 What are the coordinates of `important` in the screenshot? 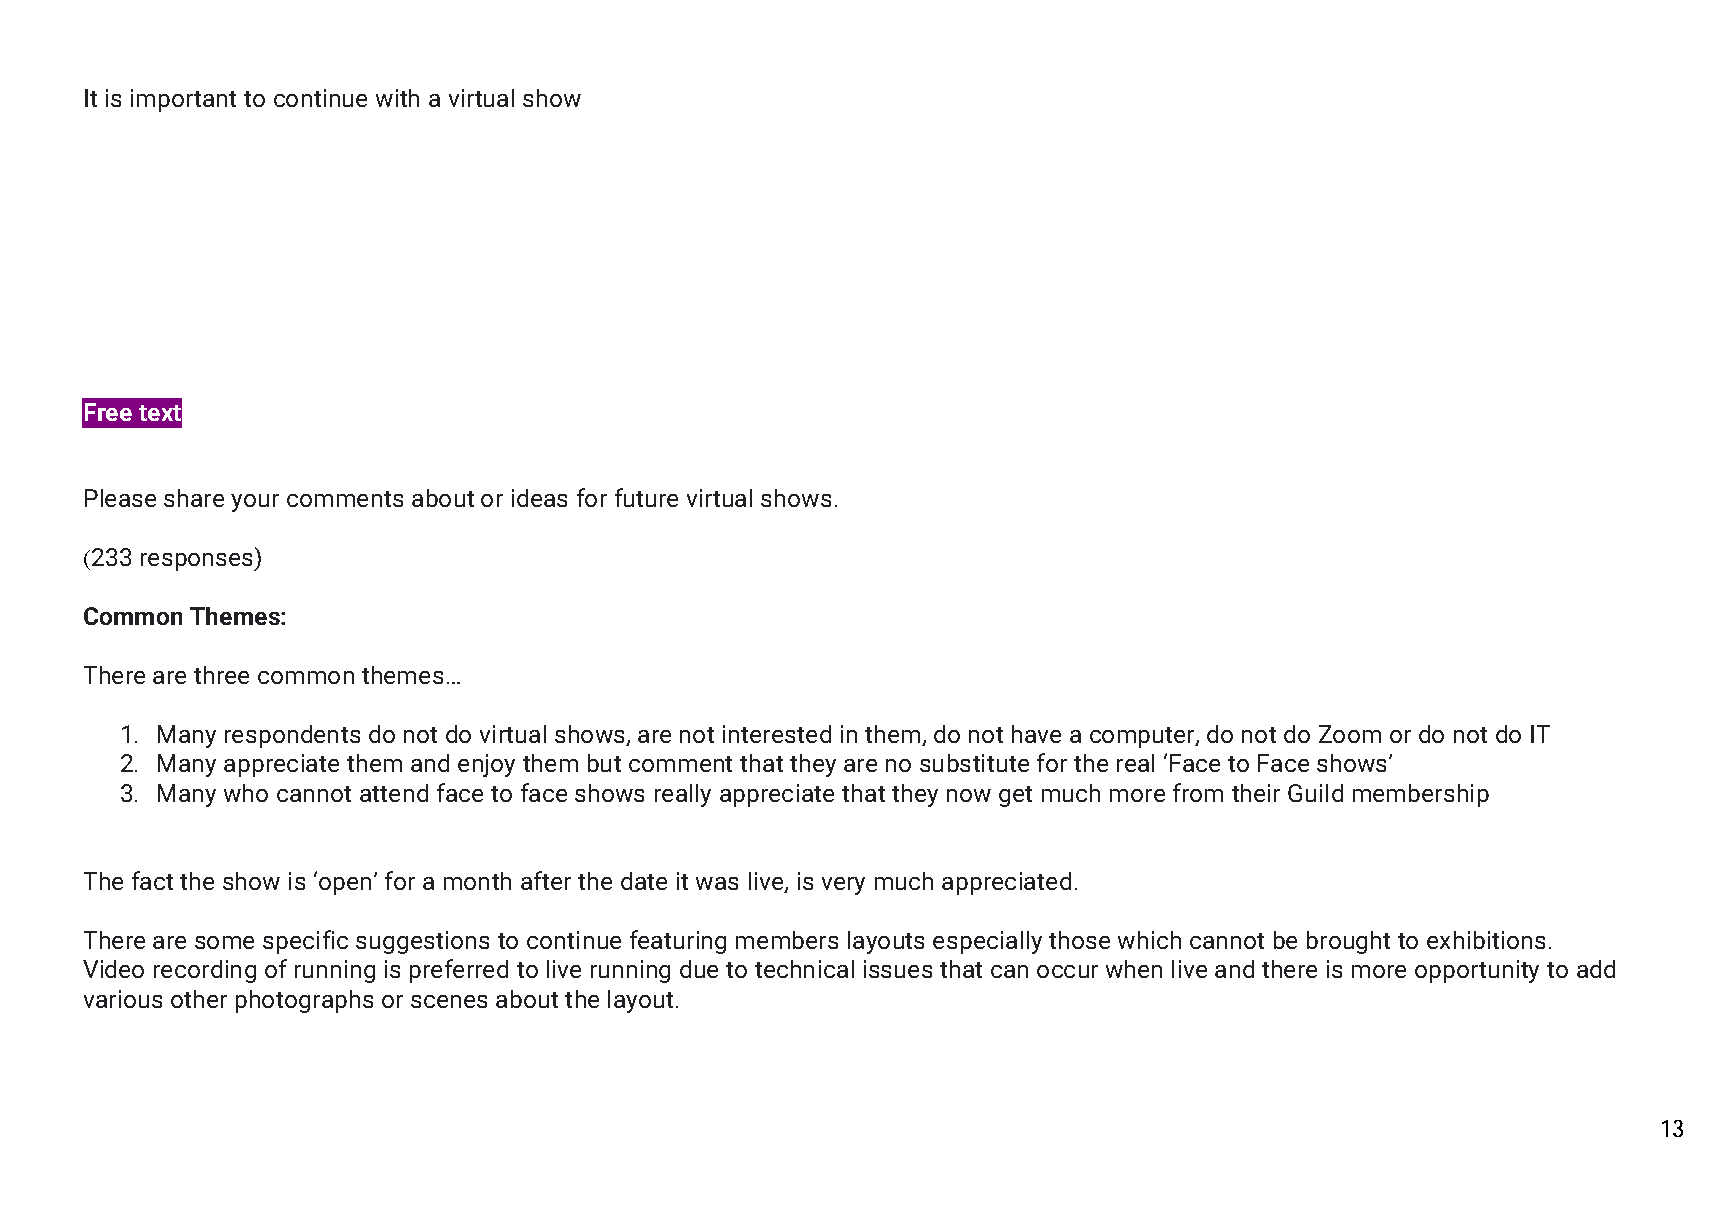 It's located at (183, 100).
